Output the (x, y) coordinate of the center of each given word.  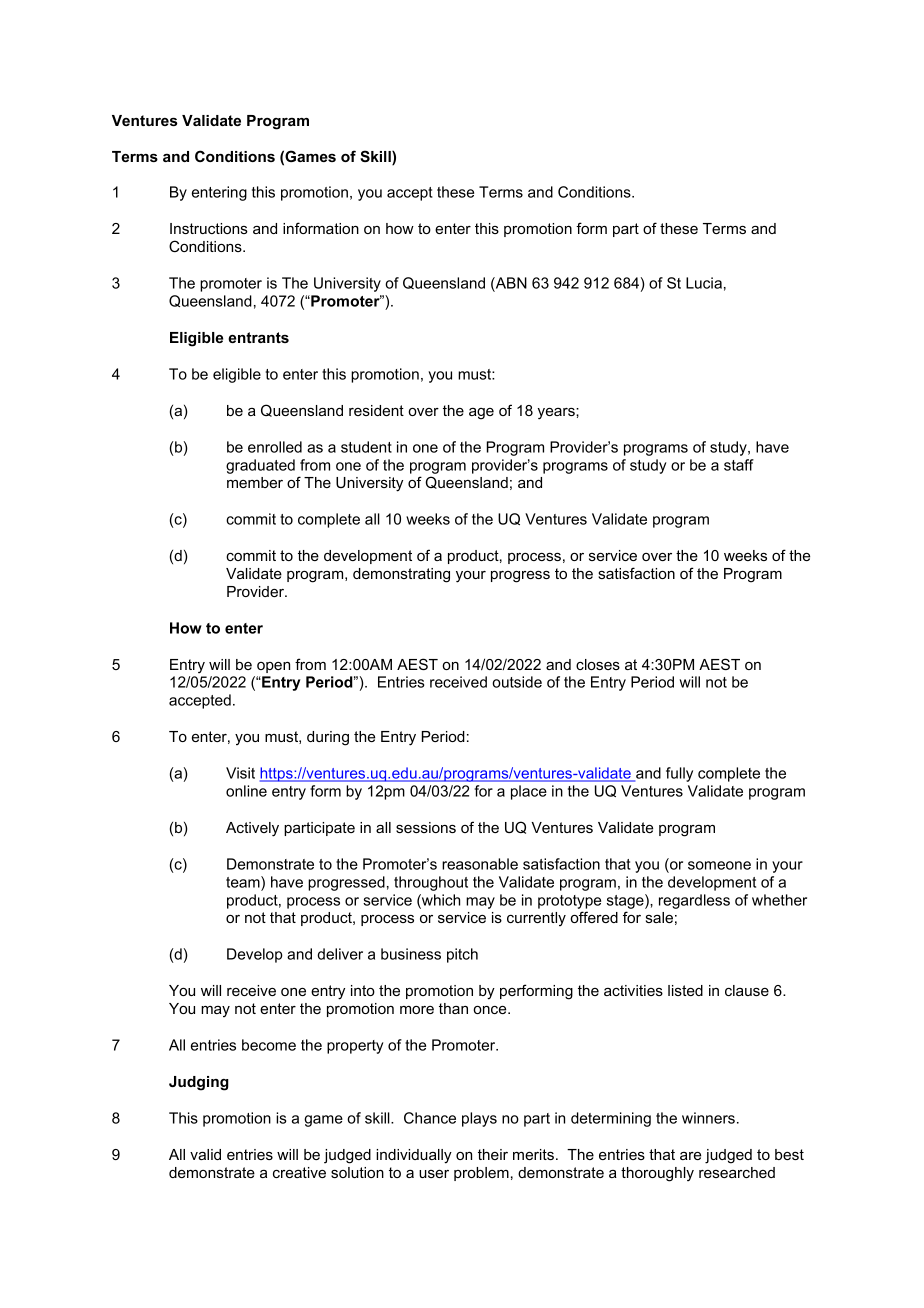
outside (517, 682)
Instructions (209, 228)
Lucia (704, 283)
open (273, 667)
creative (299, 1172)
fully (679, 774)
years (557, 414)
